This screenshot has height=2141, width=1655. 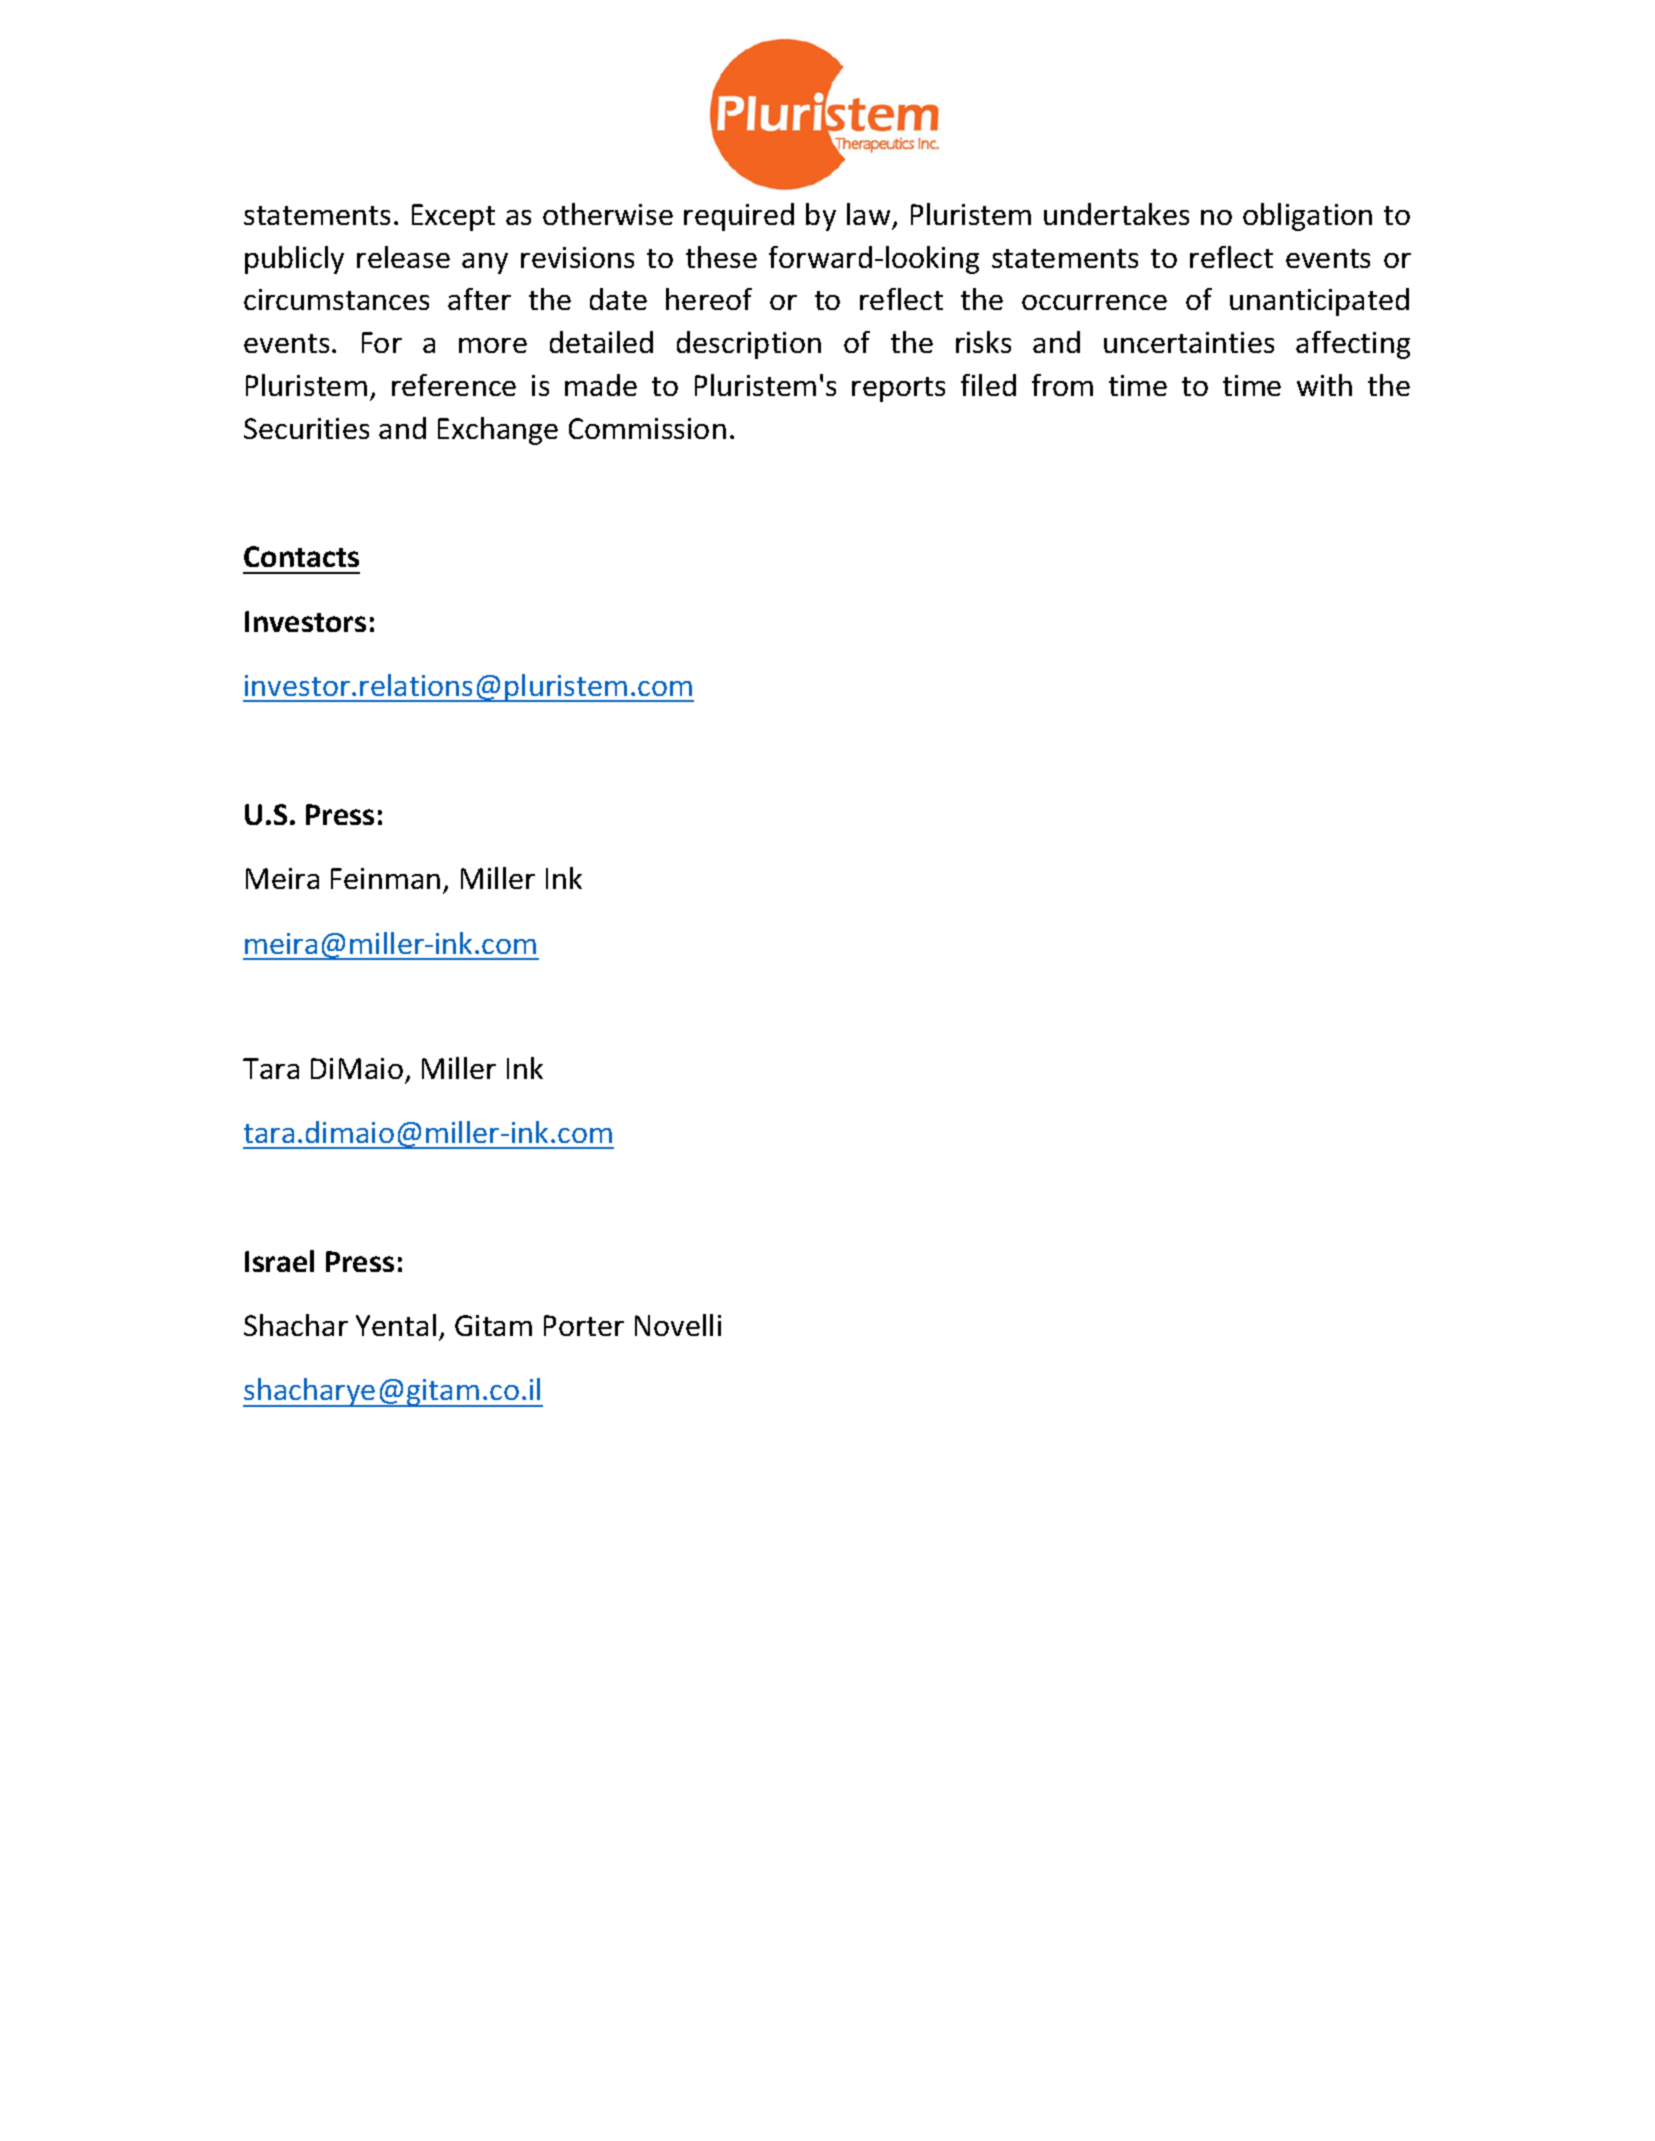 What do you see at coordinates (385, 878) in the screenshot?
I see `Feinman` at bounding box center [385, 878].
